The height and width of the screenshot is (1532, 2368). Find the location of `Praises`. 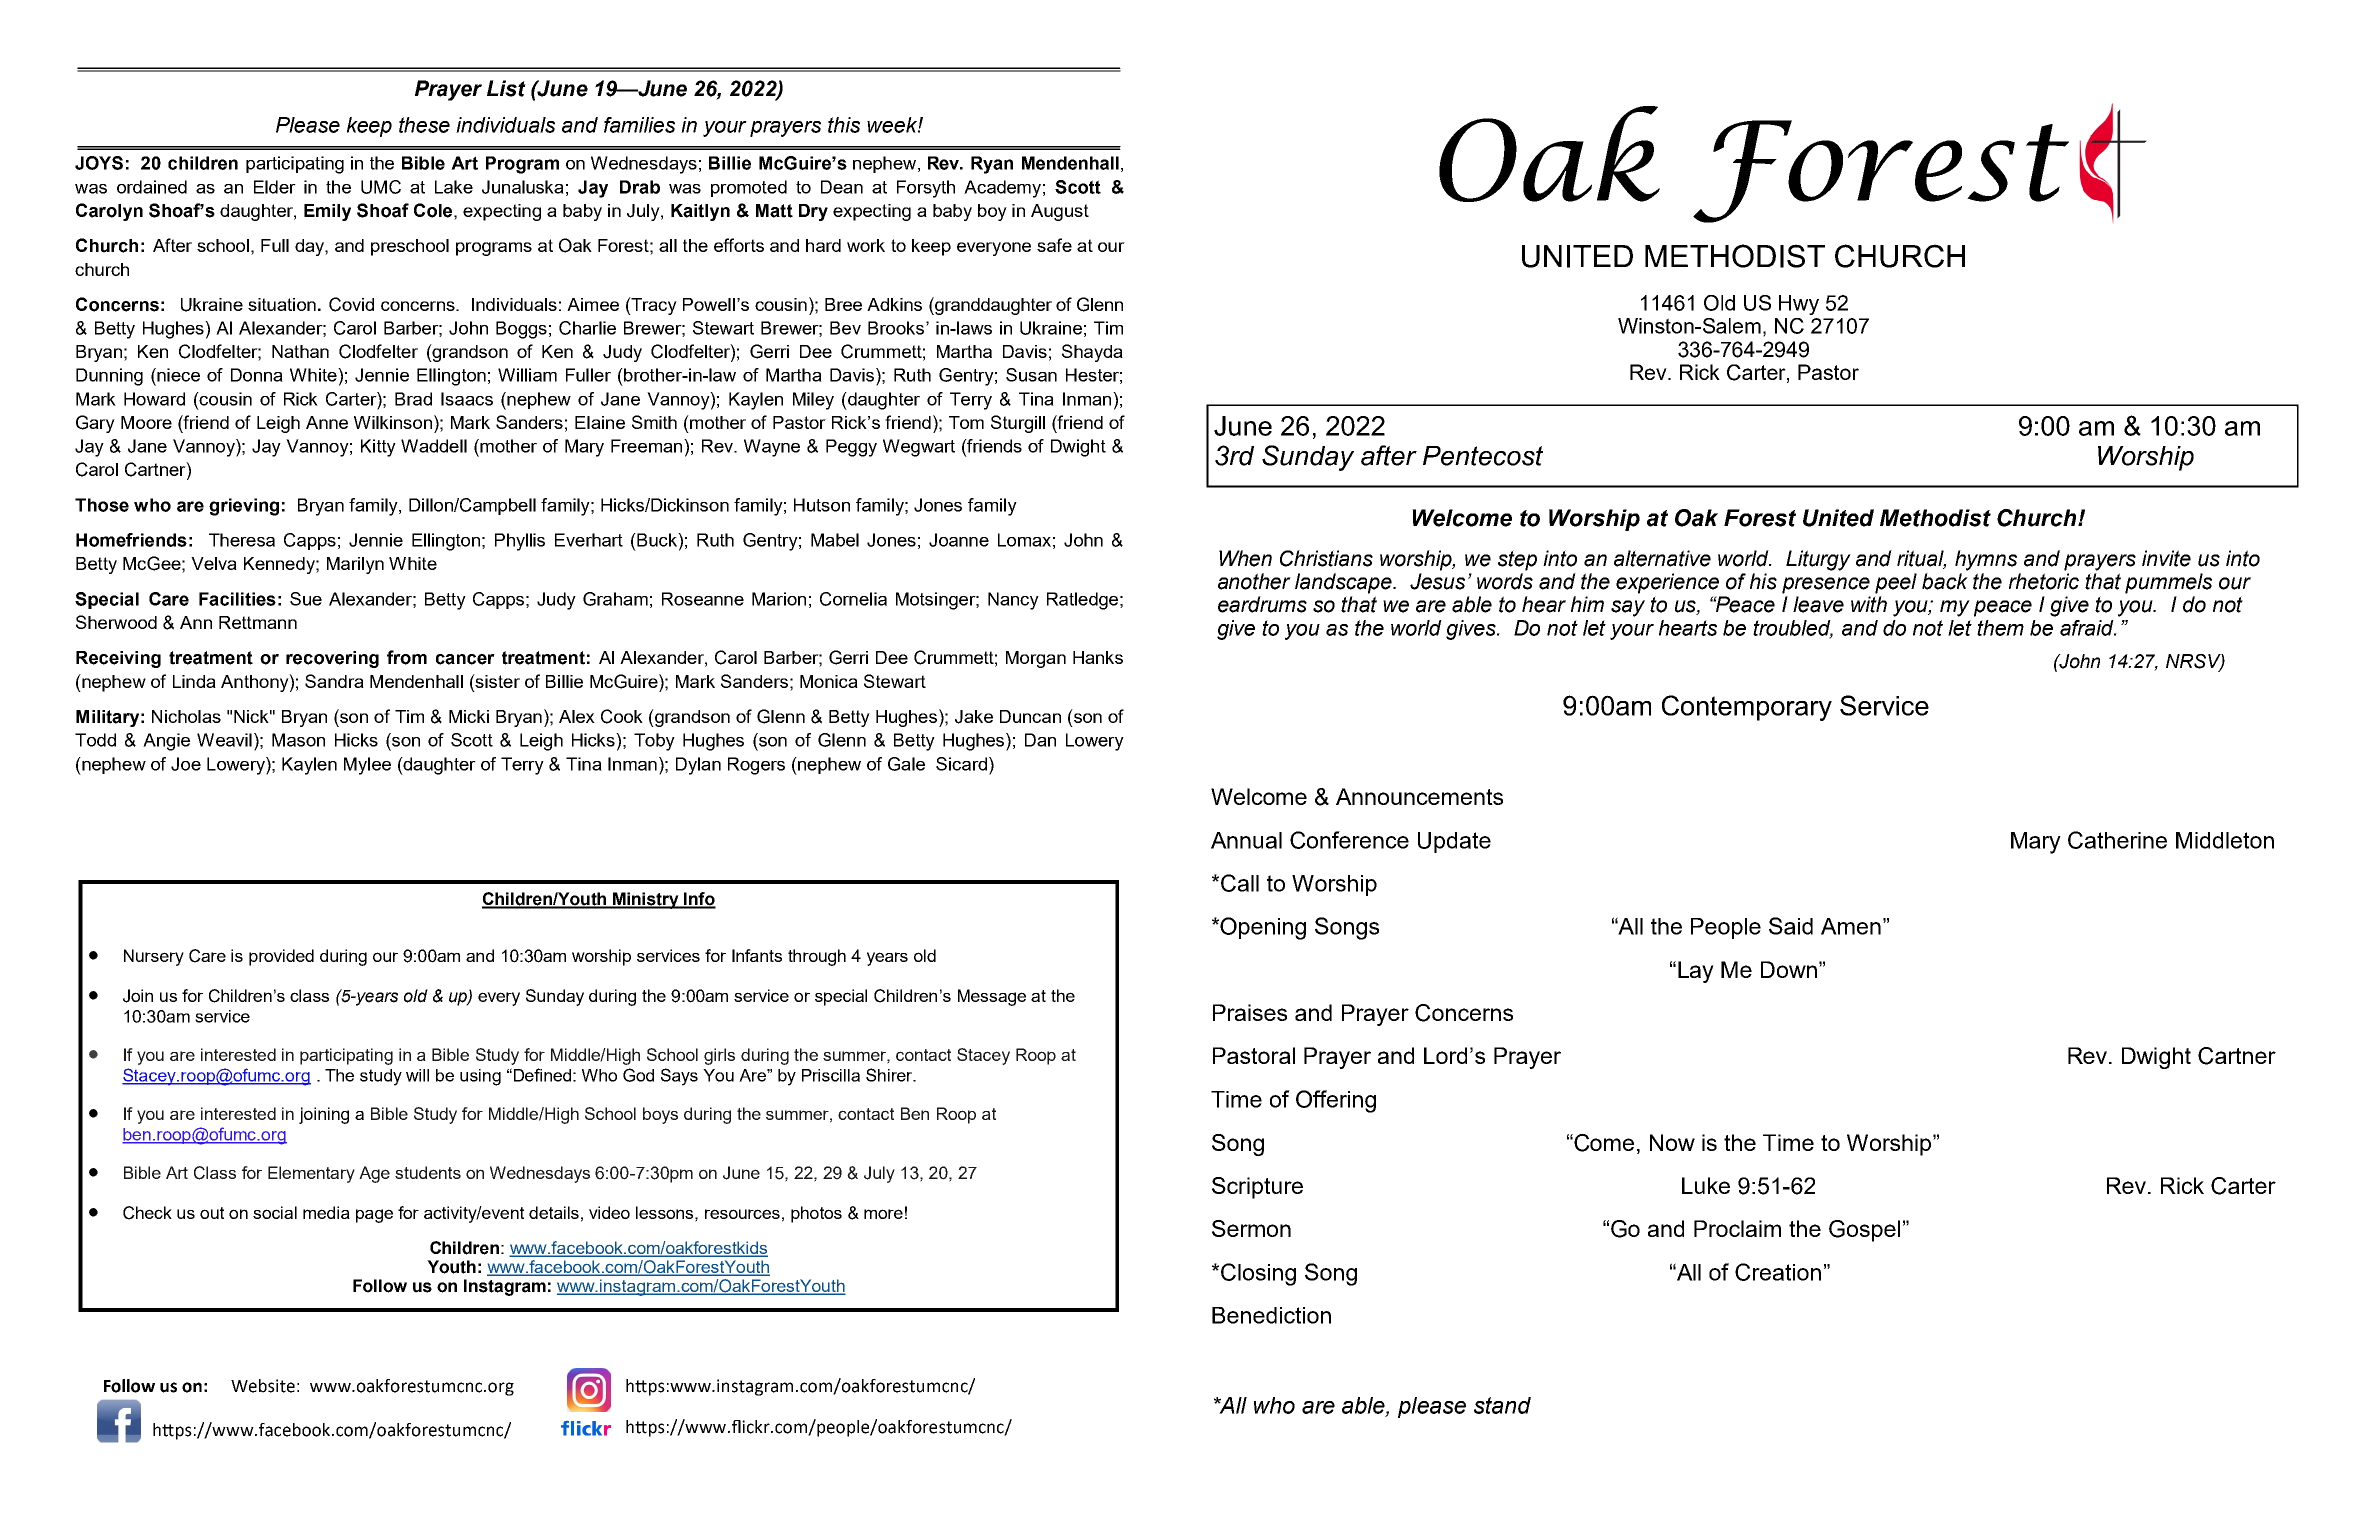

Praises is located at coordinates (1250, 1012).
